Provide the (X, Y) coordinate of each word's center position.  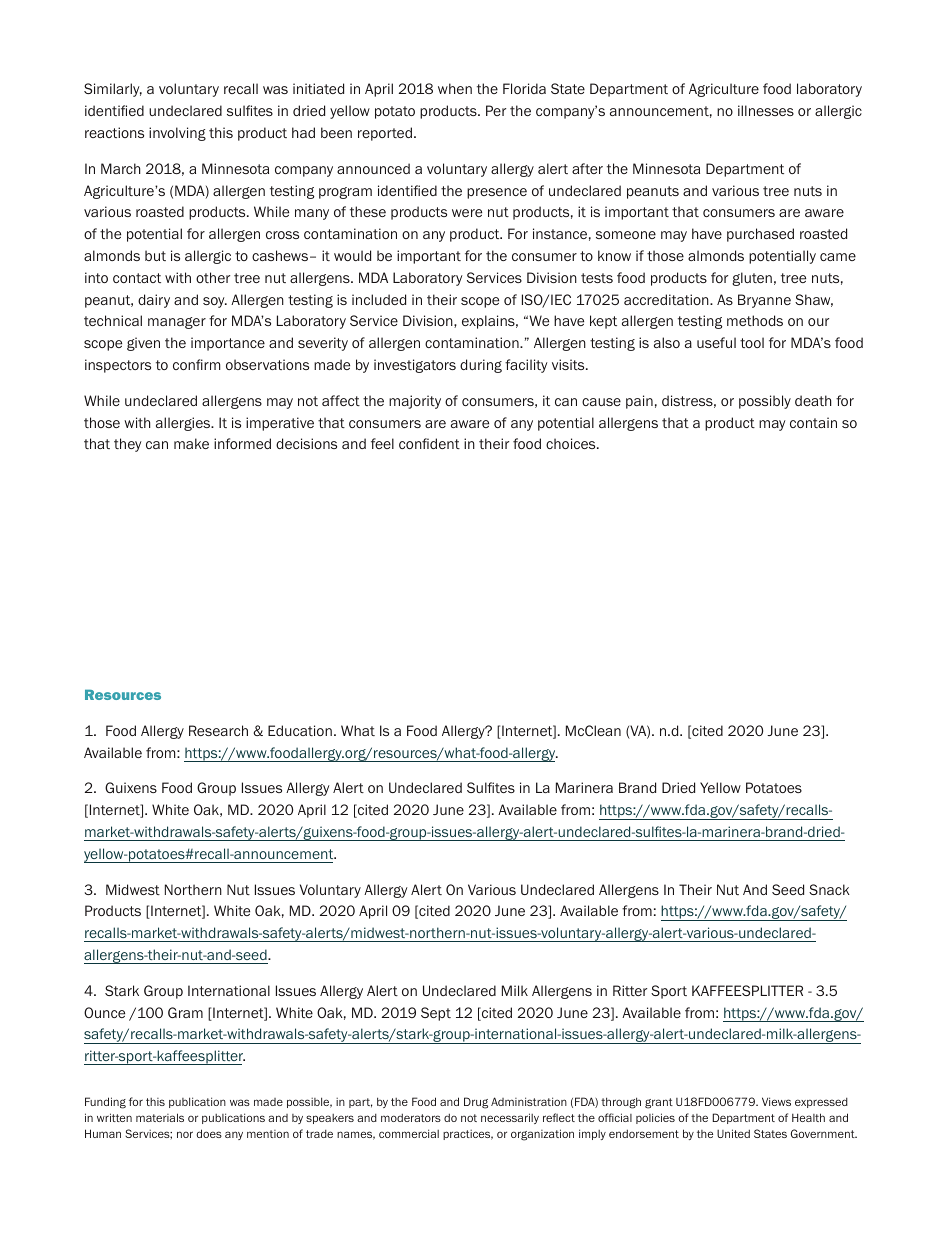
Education (300, 730)
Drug (476, 1103)
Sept (436, 1014)
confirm (197, 364)
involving (177, 134)
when (455, 88)
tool (752, 342)
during (481, 366)
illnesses (766, 110)
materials (160, 1117)
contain (813, 422)
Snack (829, 889)
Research (218, 730)
